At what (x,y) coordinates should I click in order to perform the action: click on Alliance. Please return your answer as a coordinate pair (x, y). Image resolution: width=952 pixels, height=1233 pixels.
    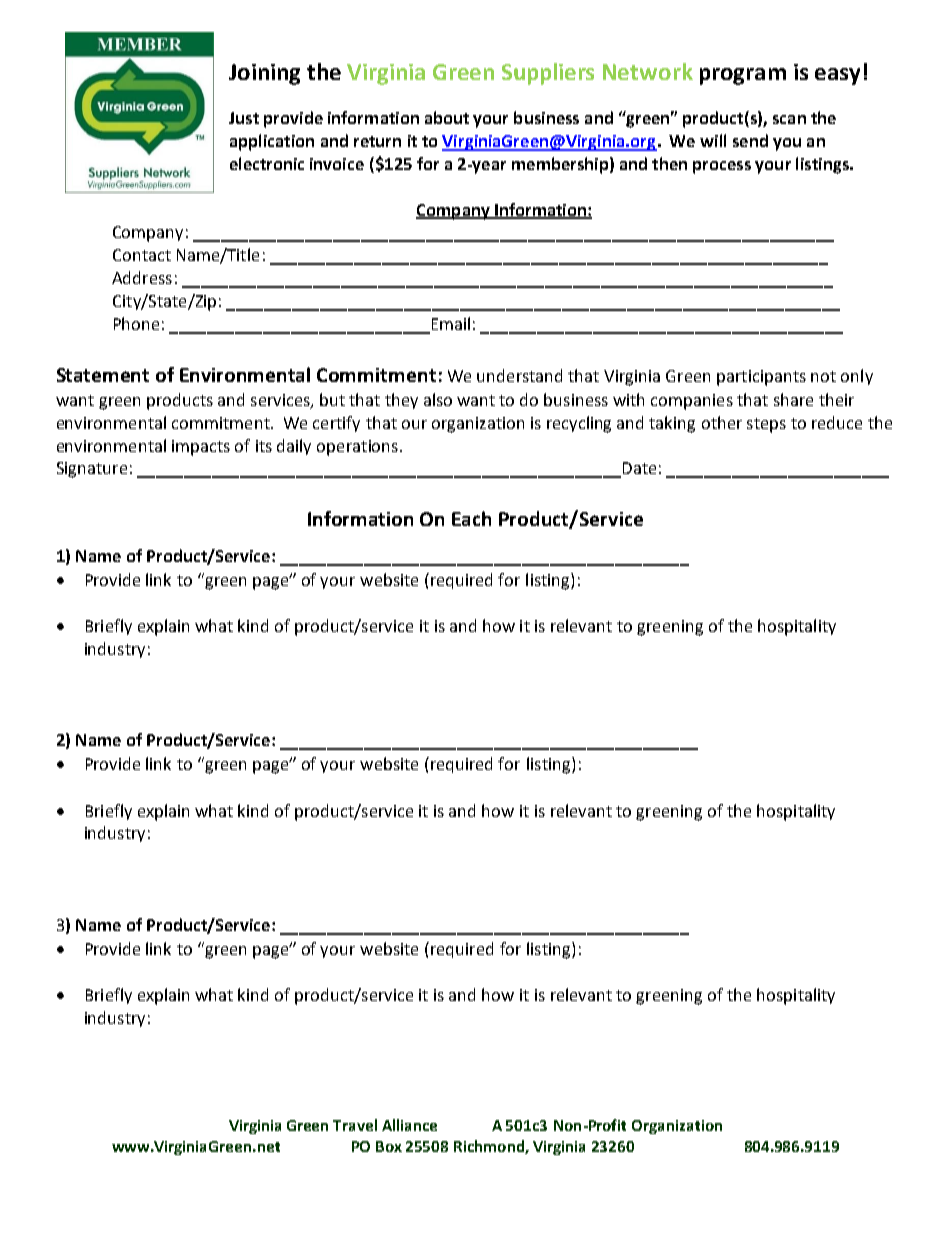
    Looking at the image, I should click on (409, 1125).
